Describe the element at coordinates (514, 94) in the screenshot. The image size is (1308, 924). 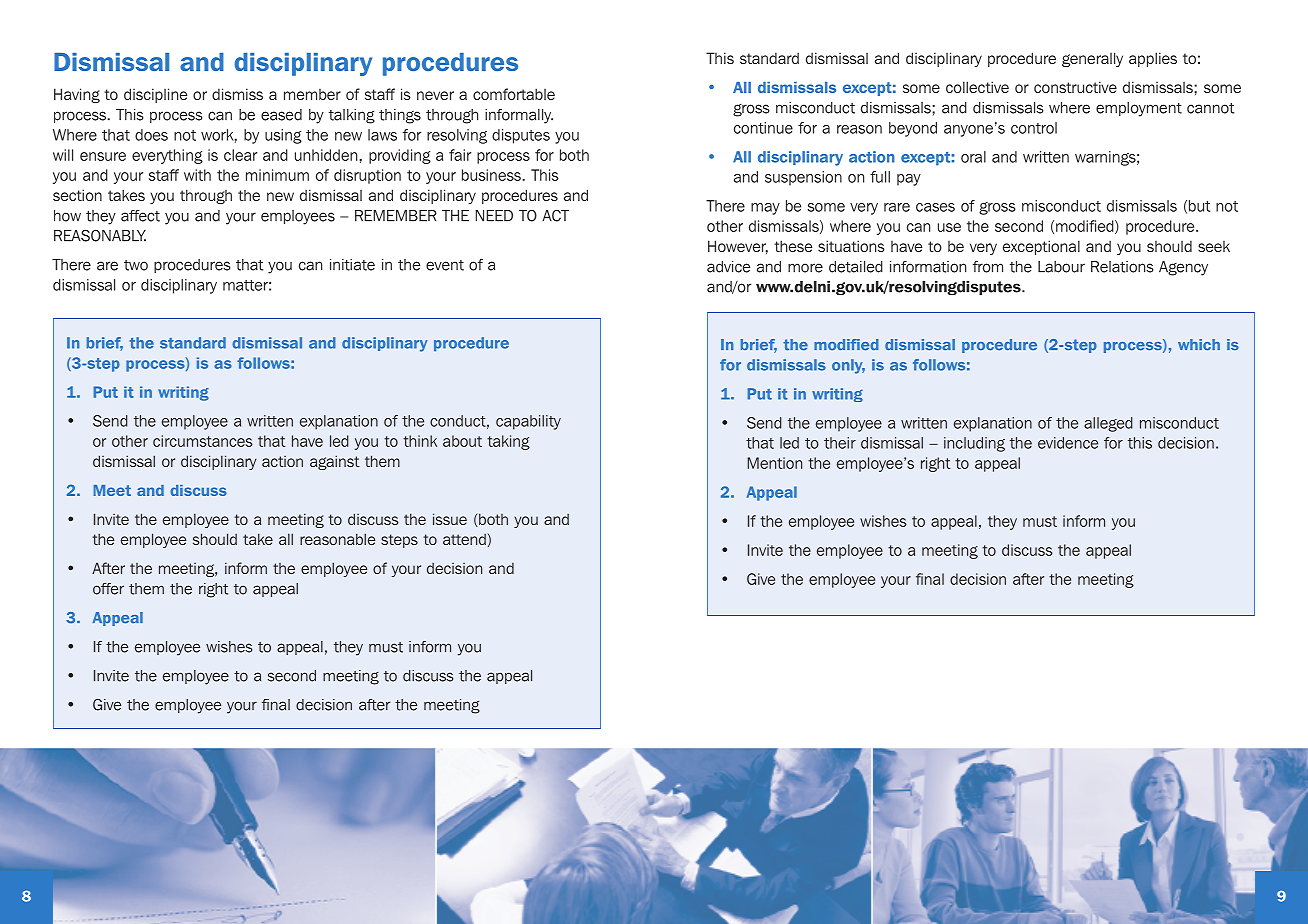
I see `comfortable` at that location.
